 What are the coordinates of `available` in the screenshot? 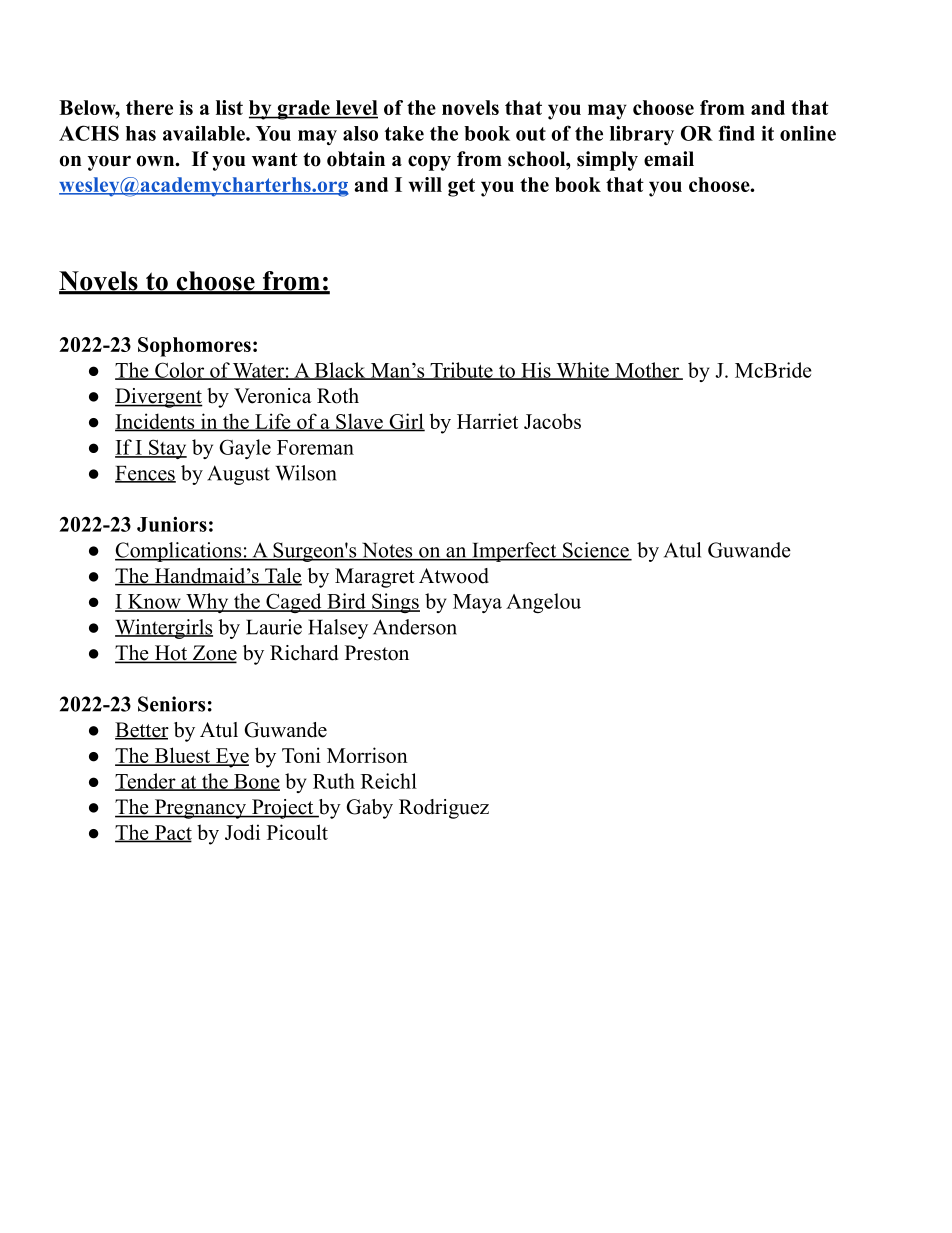 It's located at (205, 133).
